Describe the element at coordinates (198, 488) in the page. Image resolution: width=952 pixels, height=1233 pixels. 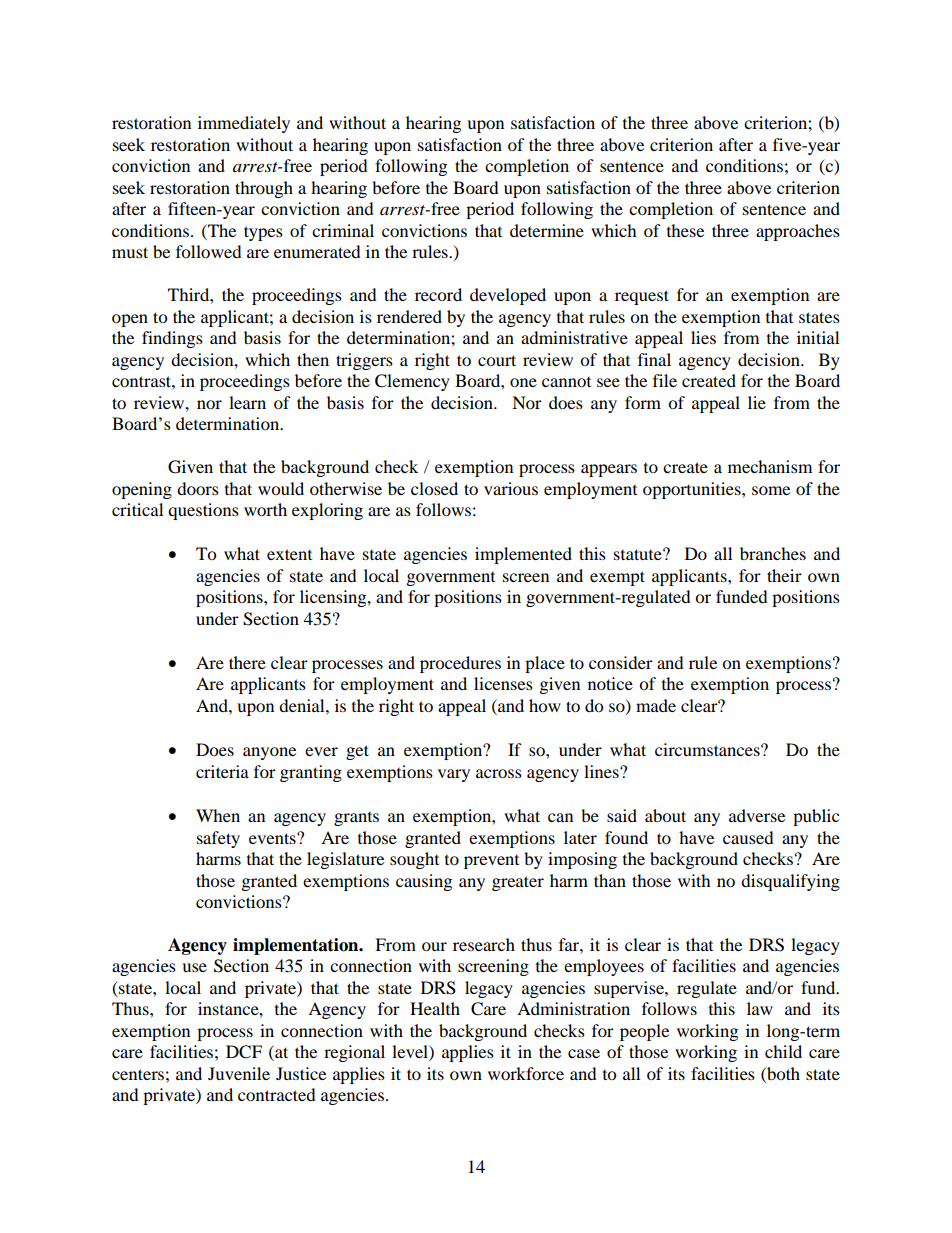
I see `doors` at that location.
